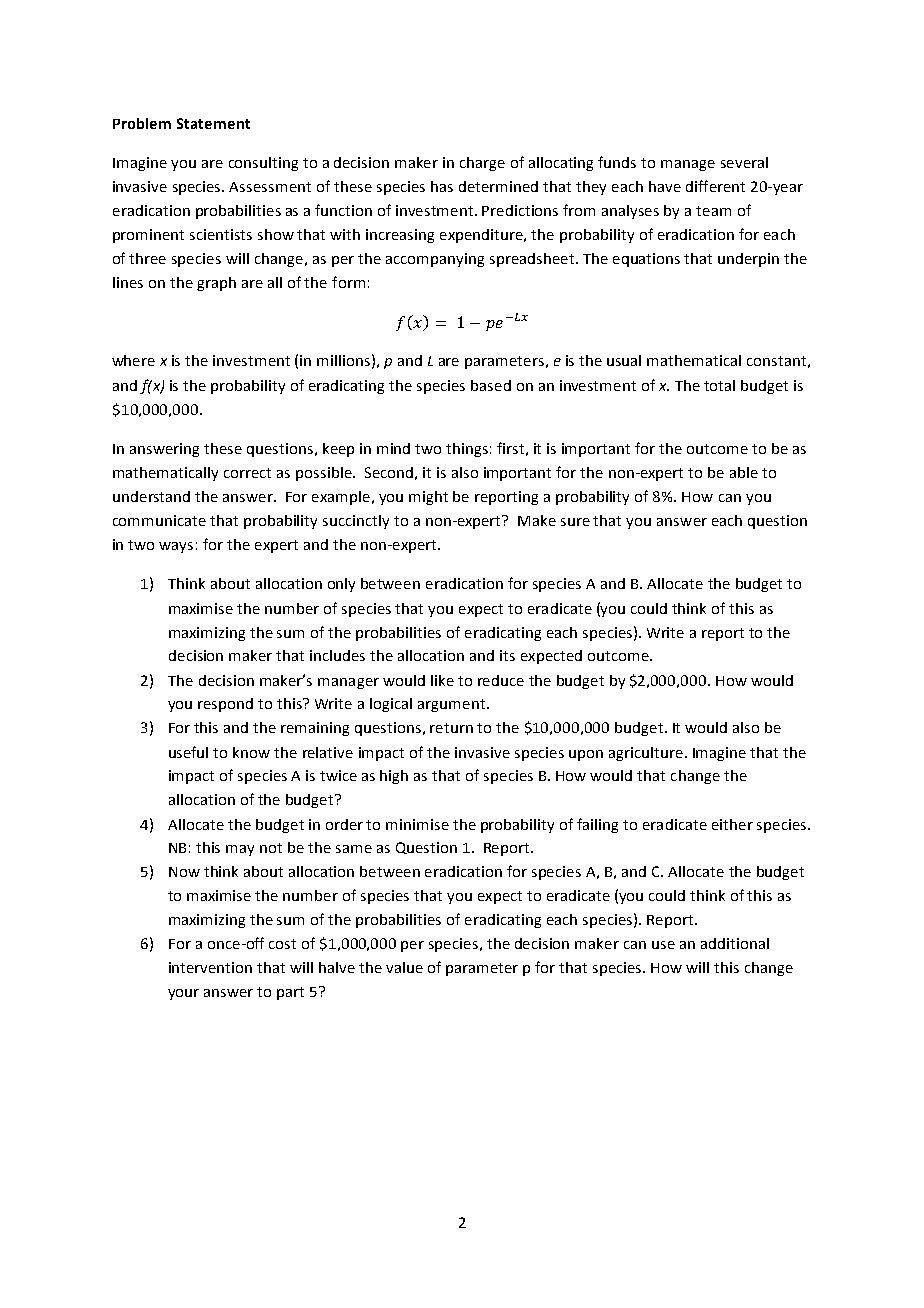 The image size is (924, 1308). What do you see at coordinates (575, 522) in the screenshot?
I see `sure` at bounding box center [575, 522].
